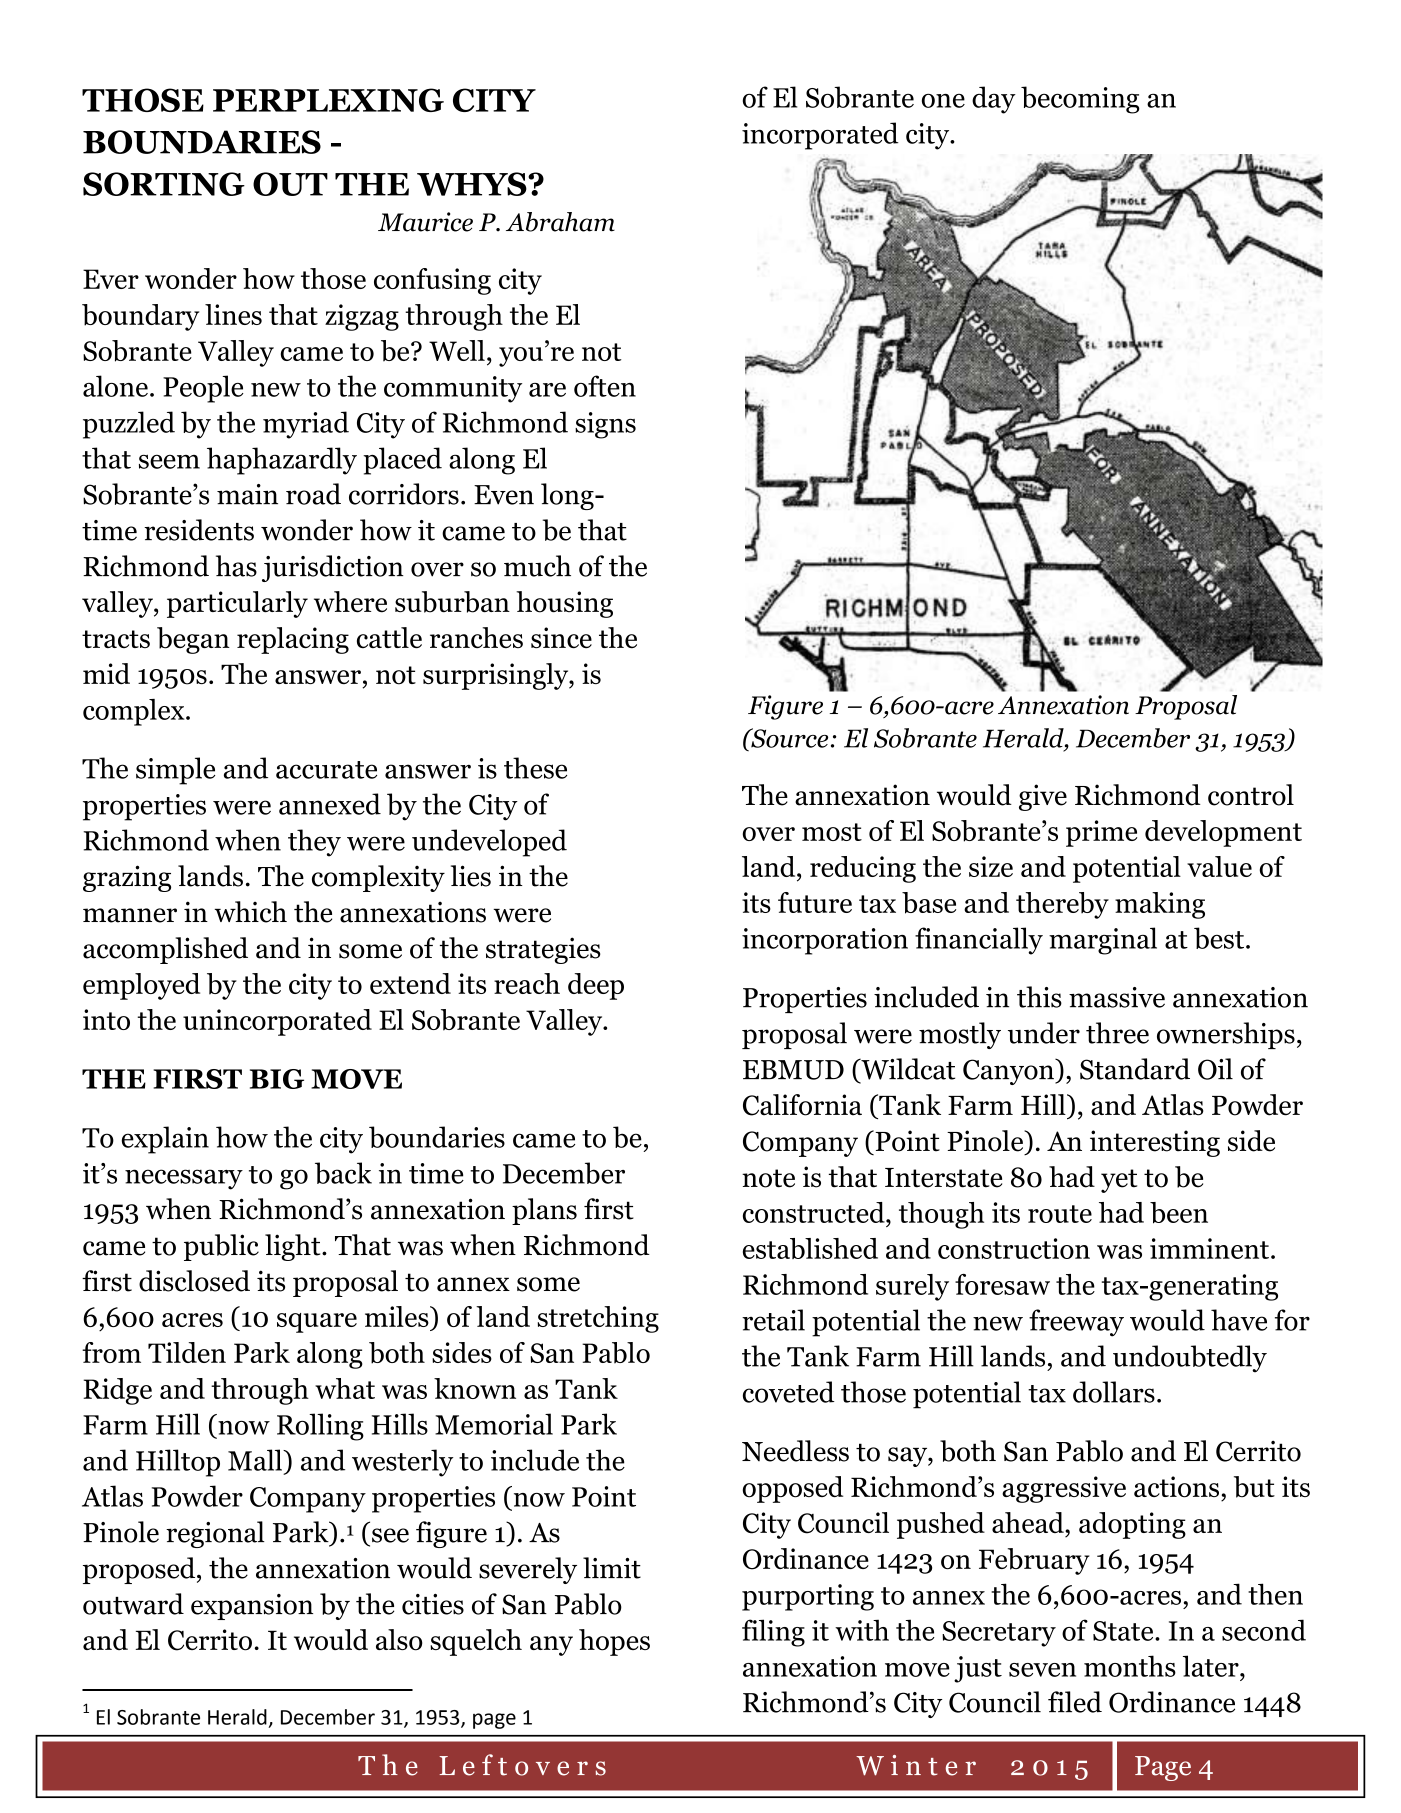 This image has width=1401, height=1813. Describe the element at coordinates (164, 184) in the image. I see `SORTING` at that location.
